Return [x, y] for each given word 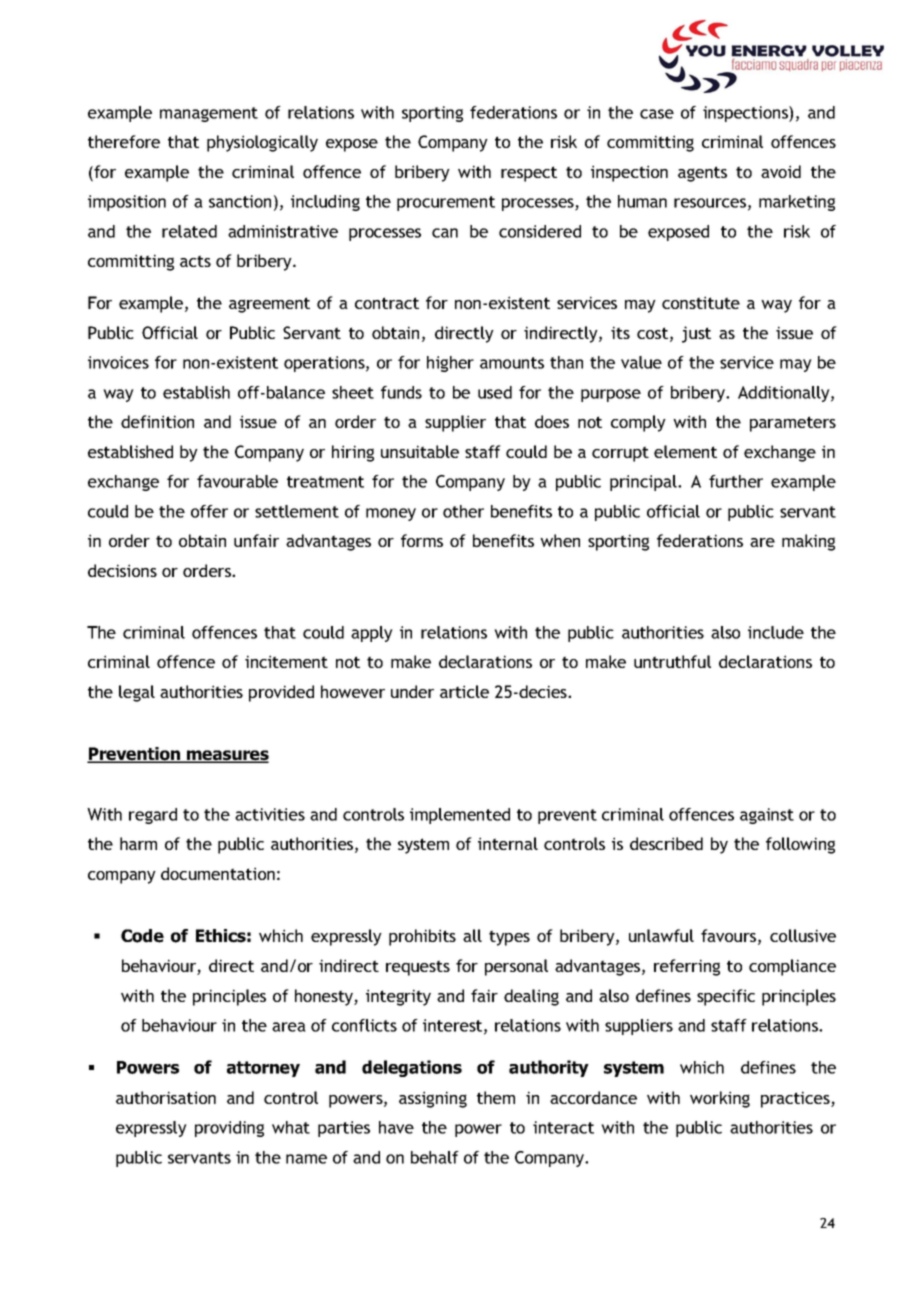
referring [687, 967]
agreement [269, 305]
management [209, 114]
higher [450, 364]
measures [227, 756]
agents [702, 174]
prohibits [422, 937]
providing [229, 1129]
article [464, 691]
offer [209, 511]
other [463, 511]
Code [142, 936]
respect [529, 174]
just [696, 334]
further [736, 481]
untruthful [672, 661]
